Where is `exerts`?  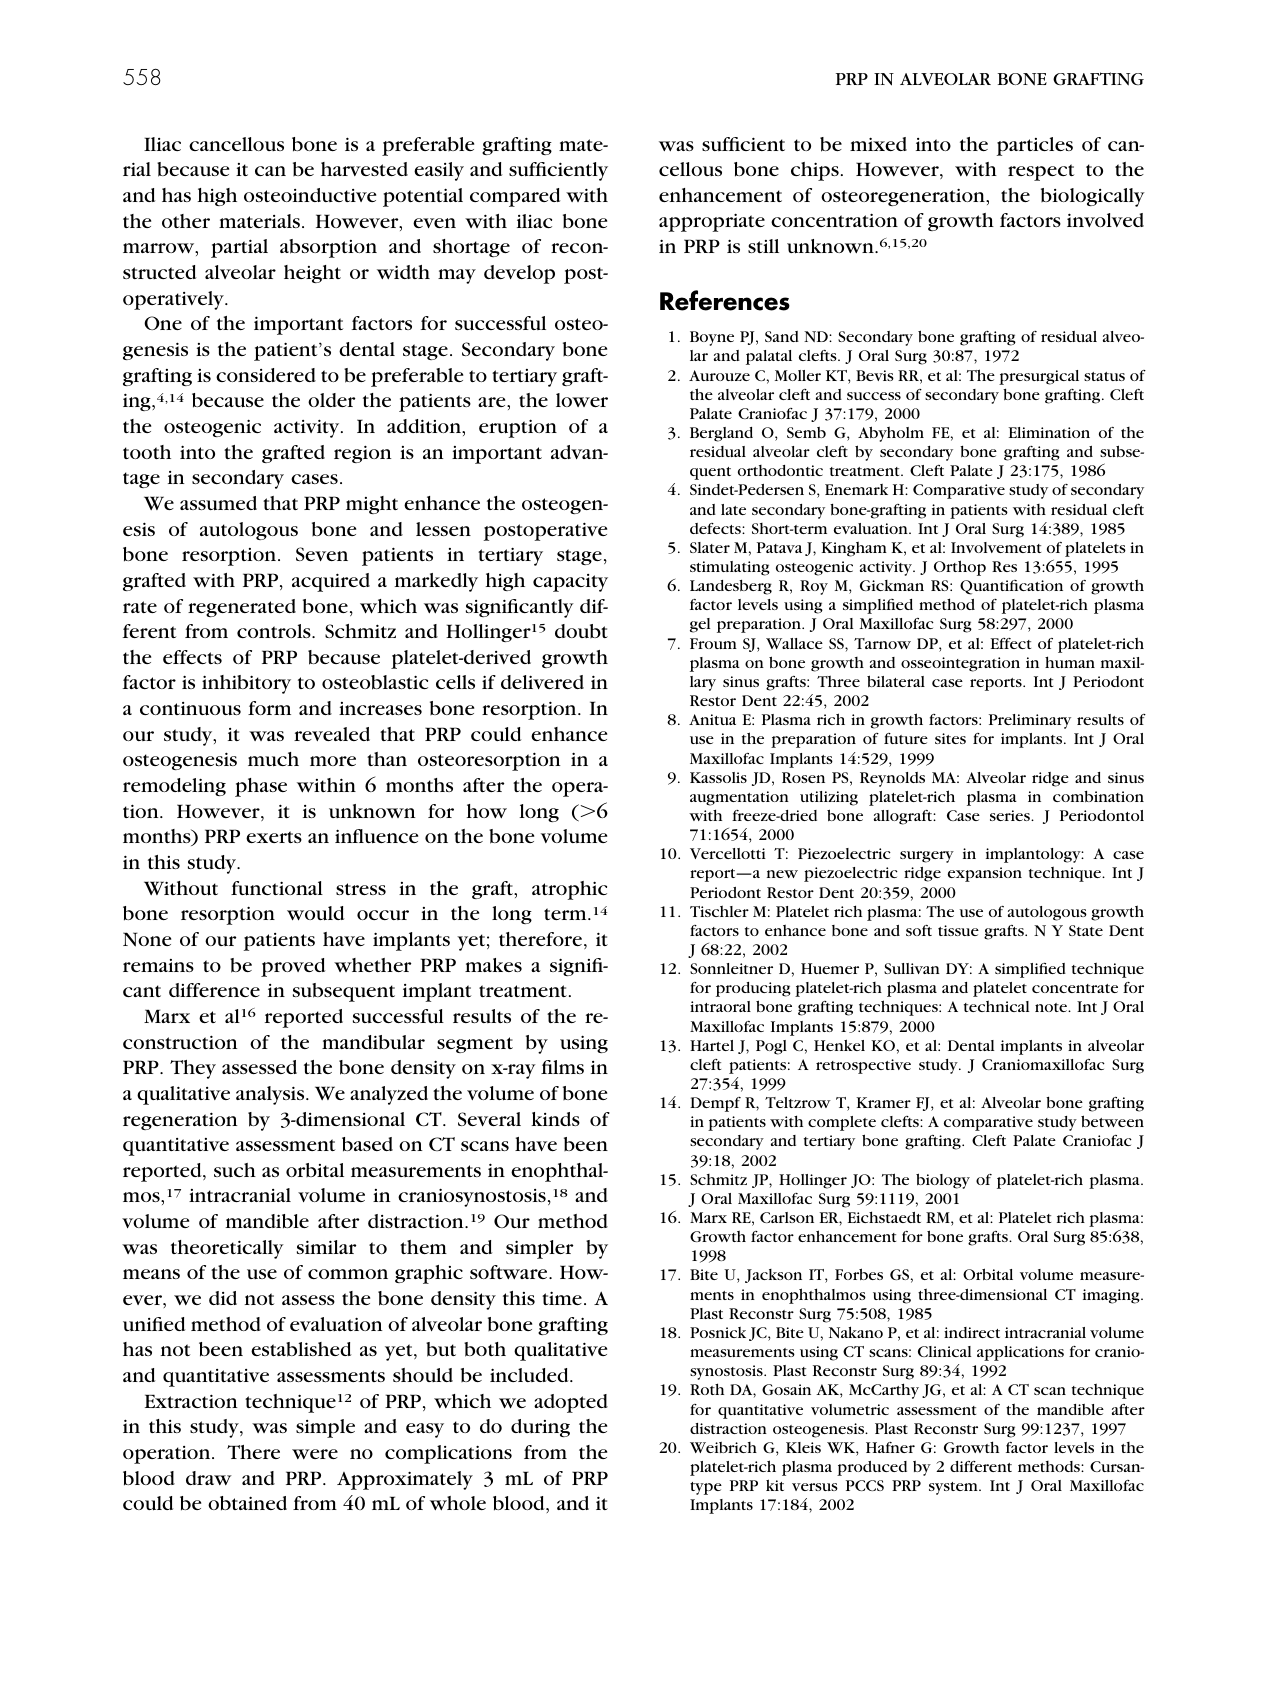
exerts is located at coordinates (274, 837).
